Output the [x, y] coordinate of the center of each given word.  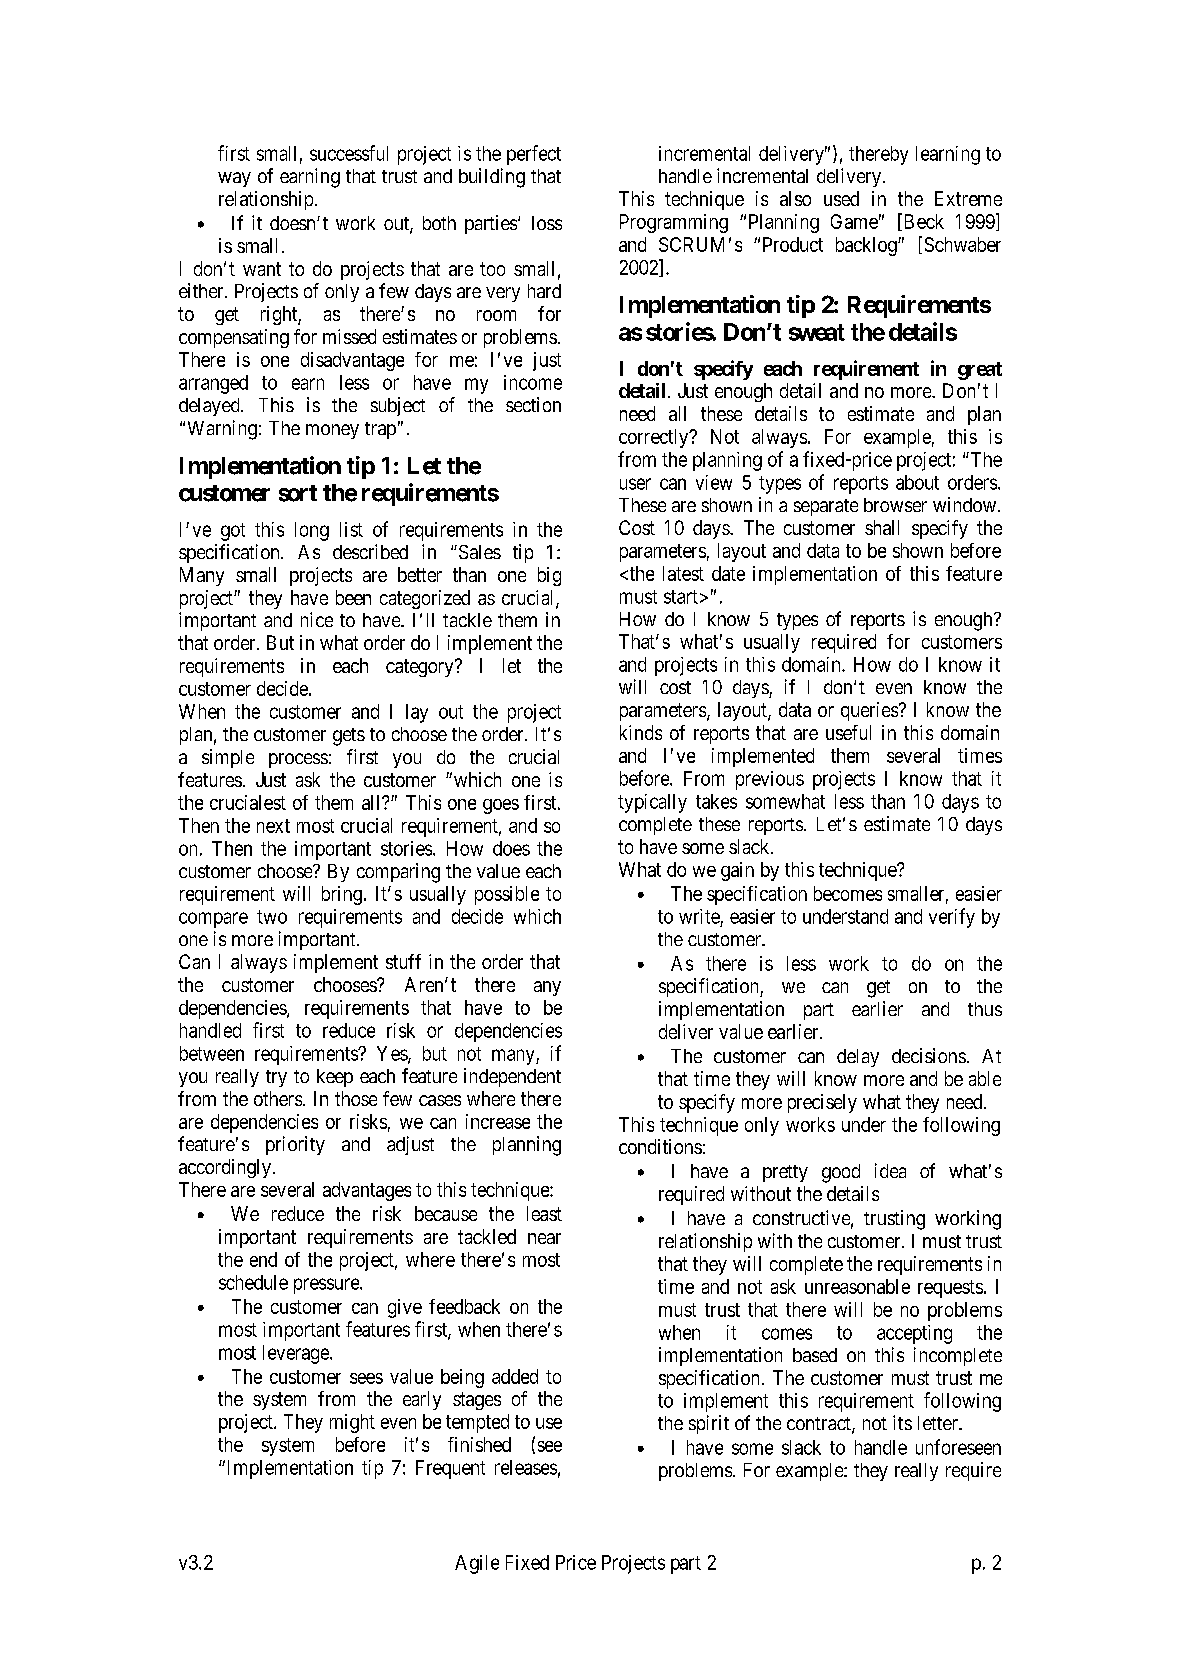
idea [890, 1170]
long [312, 531]
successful [349, 153]
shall [882, 527]
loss [547, 223]
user [635, 484]
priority [295, 1145]
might [352, 1423]
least [544, 1213]
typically [652, 803]
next [273, 826]
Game [854, 221]
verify [952, 918]
